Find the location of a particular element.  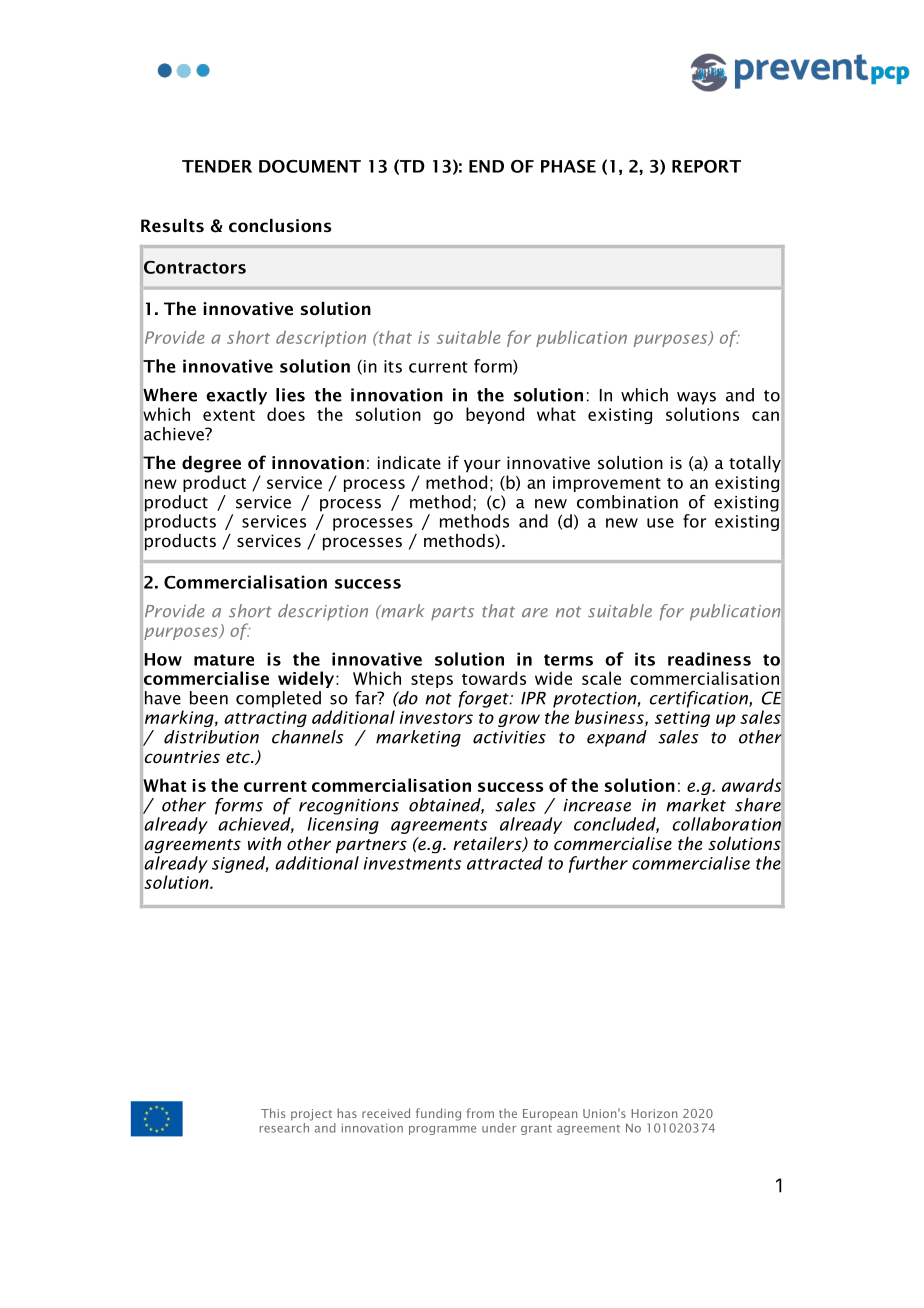

ways is located at coordinates (696, 398).
